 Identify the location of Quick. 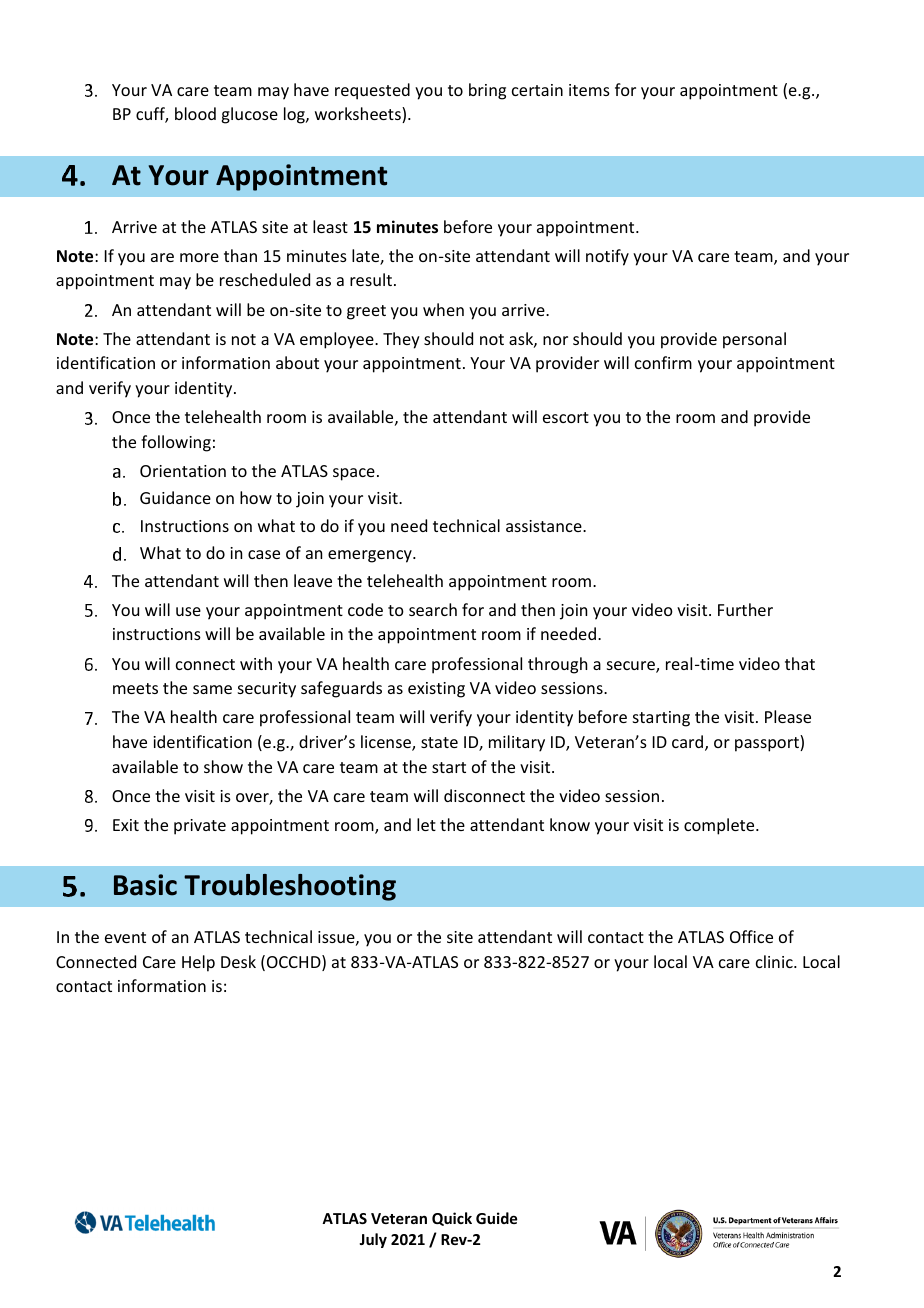
(452, 1219).
